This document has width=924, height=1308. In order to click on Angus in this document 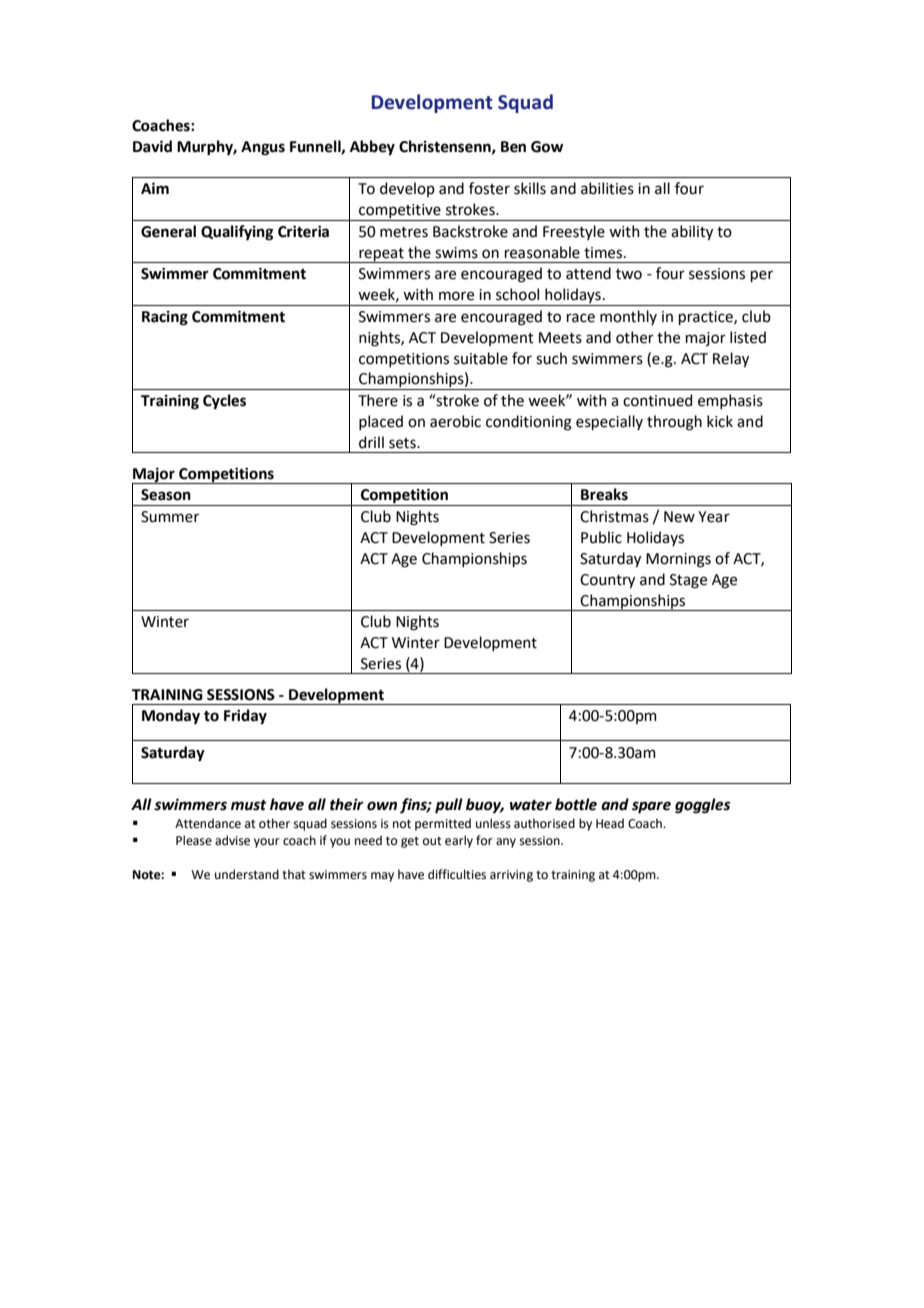, I will do `click(263, 148)`.
